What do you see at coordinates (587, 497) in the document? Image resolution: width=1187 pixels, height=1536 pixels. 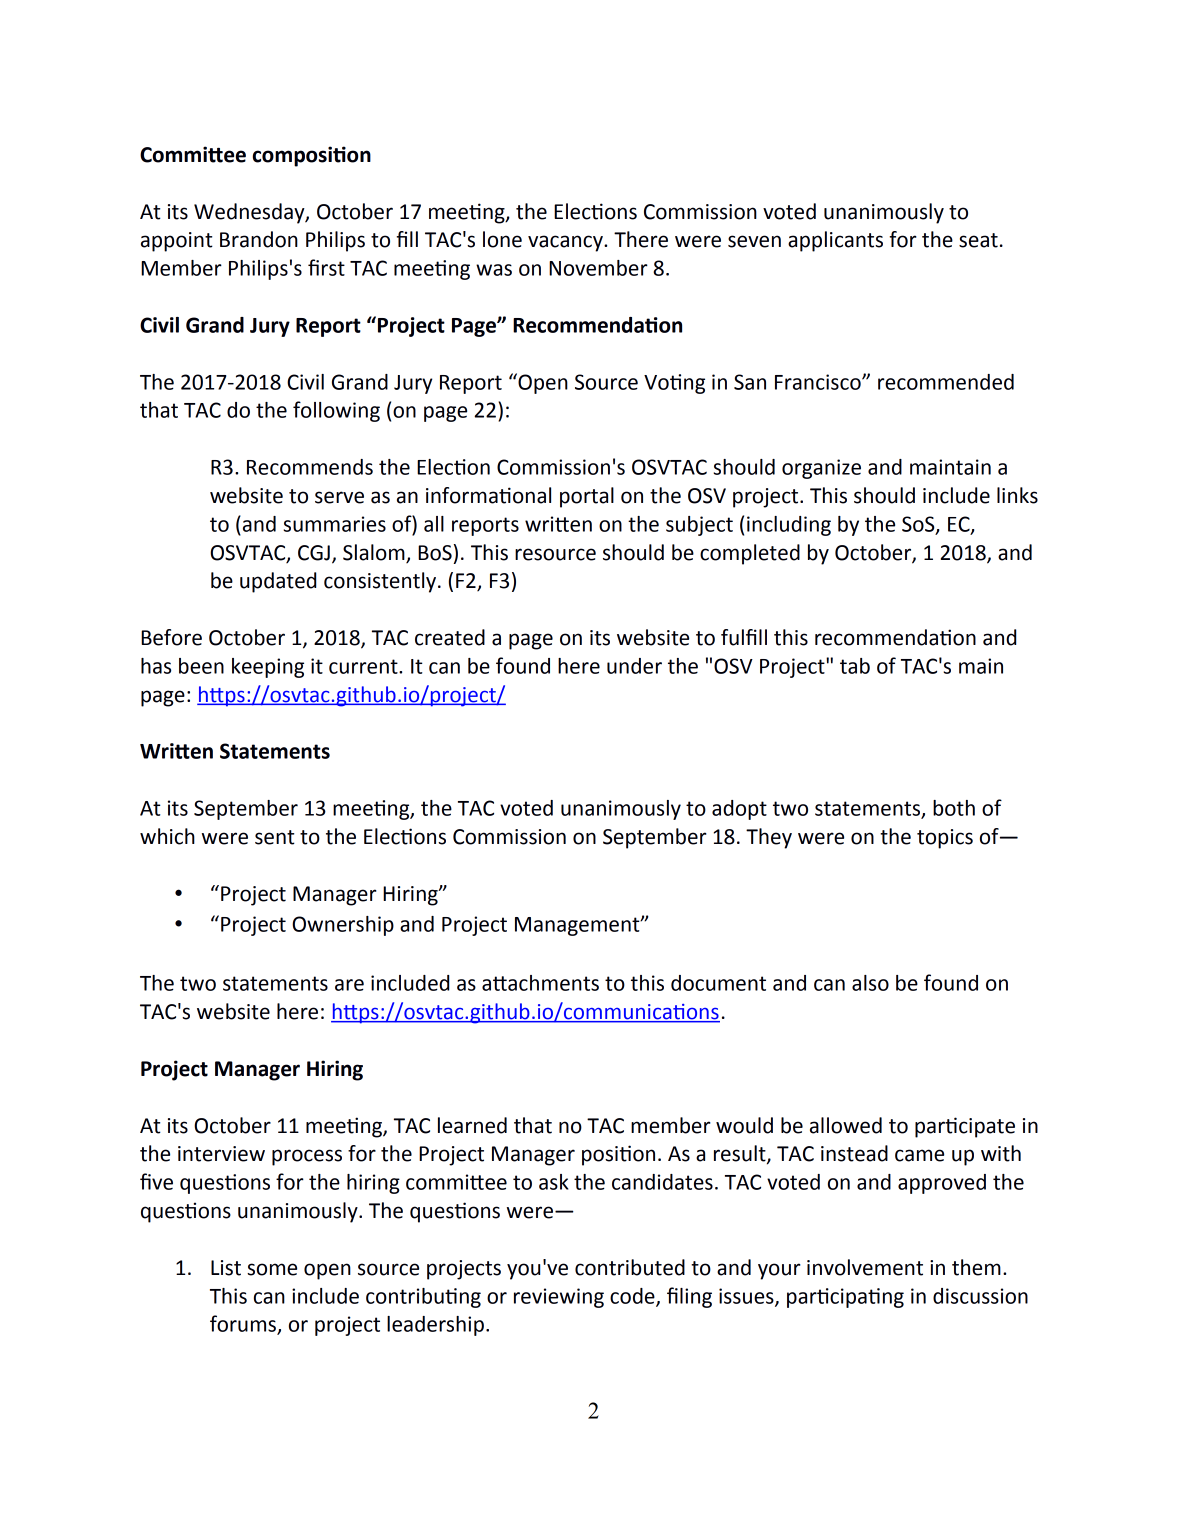 I see `portal` at bounding box center [587, 497].
